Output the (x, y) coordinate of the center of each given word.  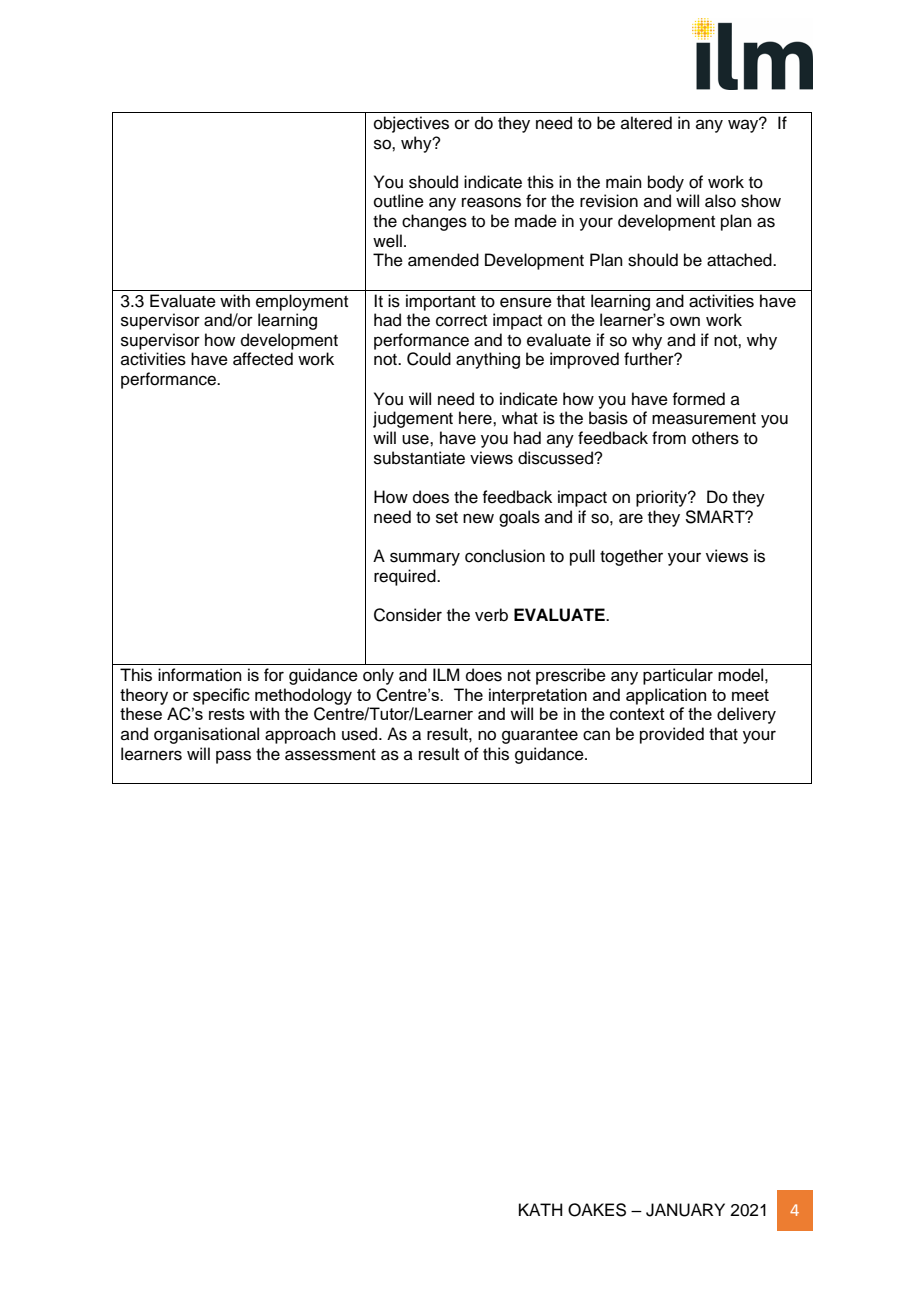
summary (425, 559)
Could (429, 359)
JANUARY (685, 1210)
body (666, 183)
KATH (541, 1209)
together (631, 557)
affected (263, 359)
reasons (491, 202)
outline (399, 201)
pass (233, 757)
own (685, 321)
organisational (206, 735)
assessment (330, 755)
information (200, 675)
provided (672, 735)
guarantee (540, 736)
